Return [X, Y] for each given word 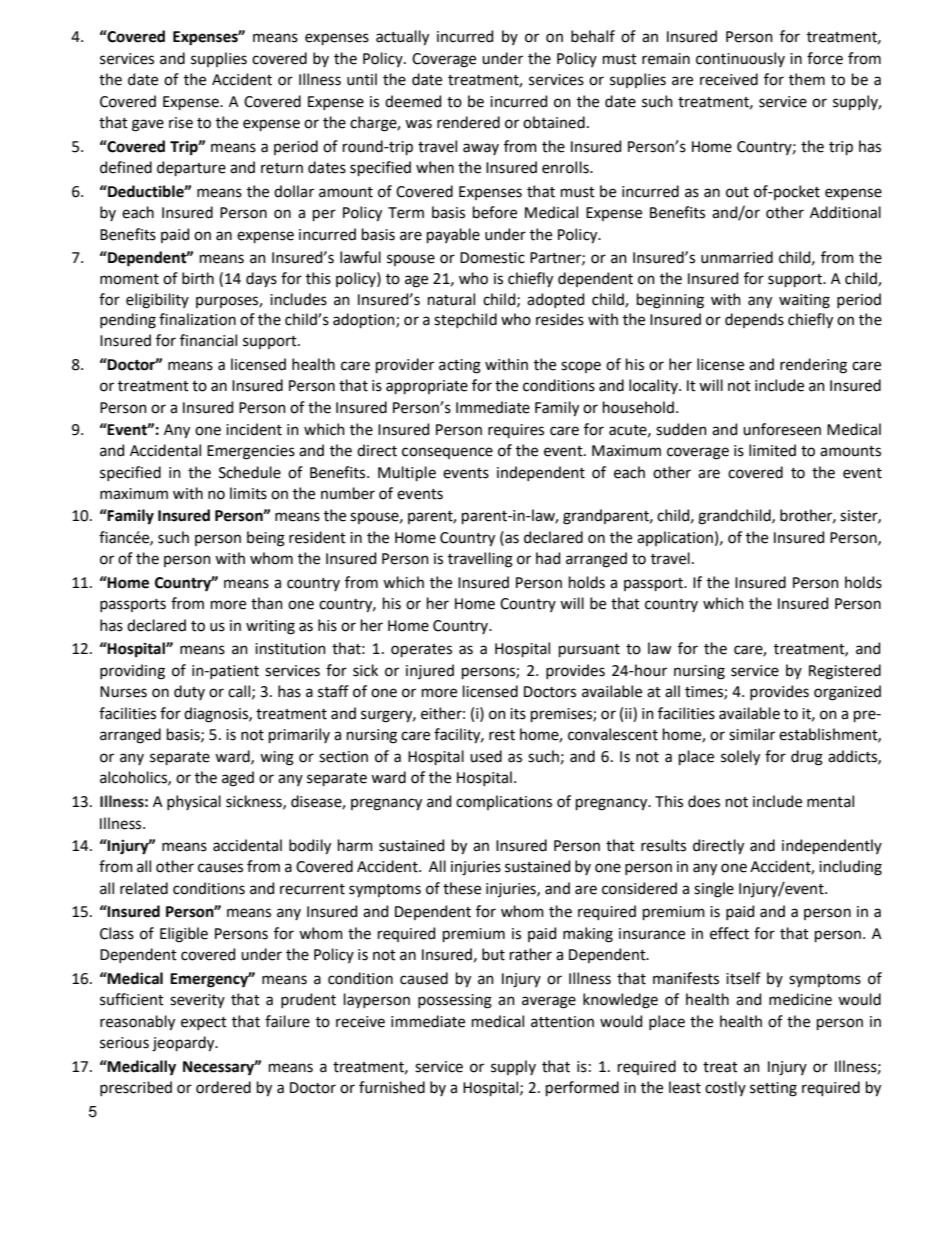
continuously [740, 59]
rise [181, 123]
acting [460, 366]
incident [254, 429]
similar [752, 734]
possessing [455, 1001]
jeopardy [184, 1044]
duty [189, 692]
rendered [468, 122]
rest [502, 735]
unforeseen [782, 429]
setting [773, 1089]
